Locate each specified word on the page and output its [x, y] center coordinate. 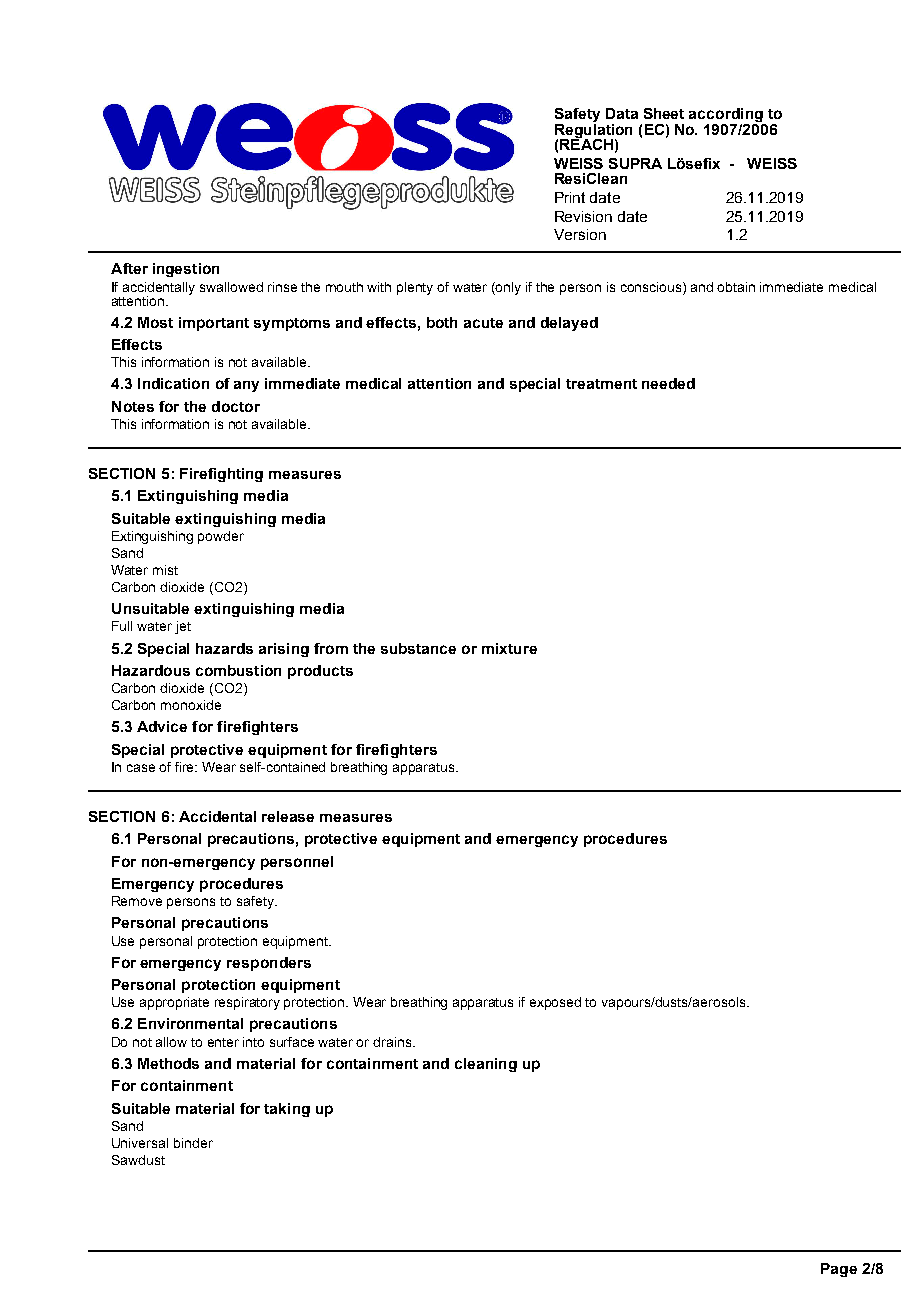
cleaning [486, 1065]
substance [418, 648]
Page [839, 1270]
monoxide [191, 705]
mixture [509, 648]
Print [570, 197]
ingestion [186, 270]
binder [193, 1143]
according [727, 116]
